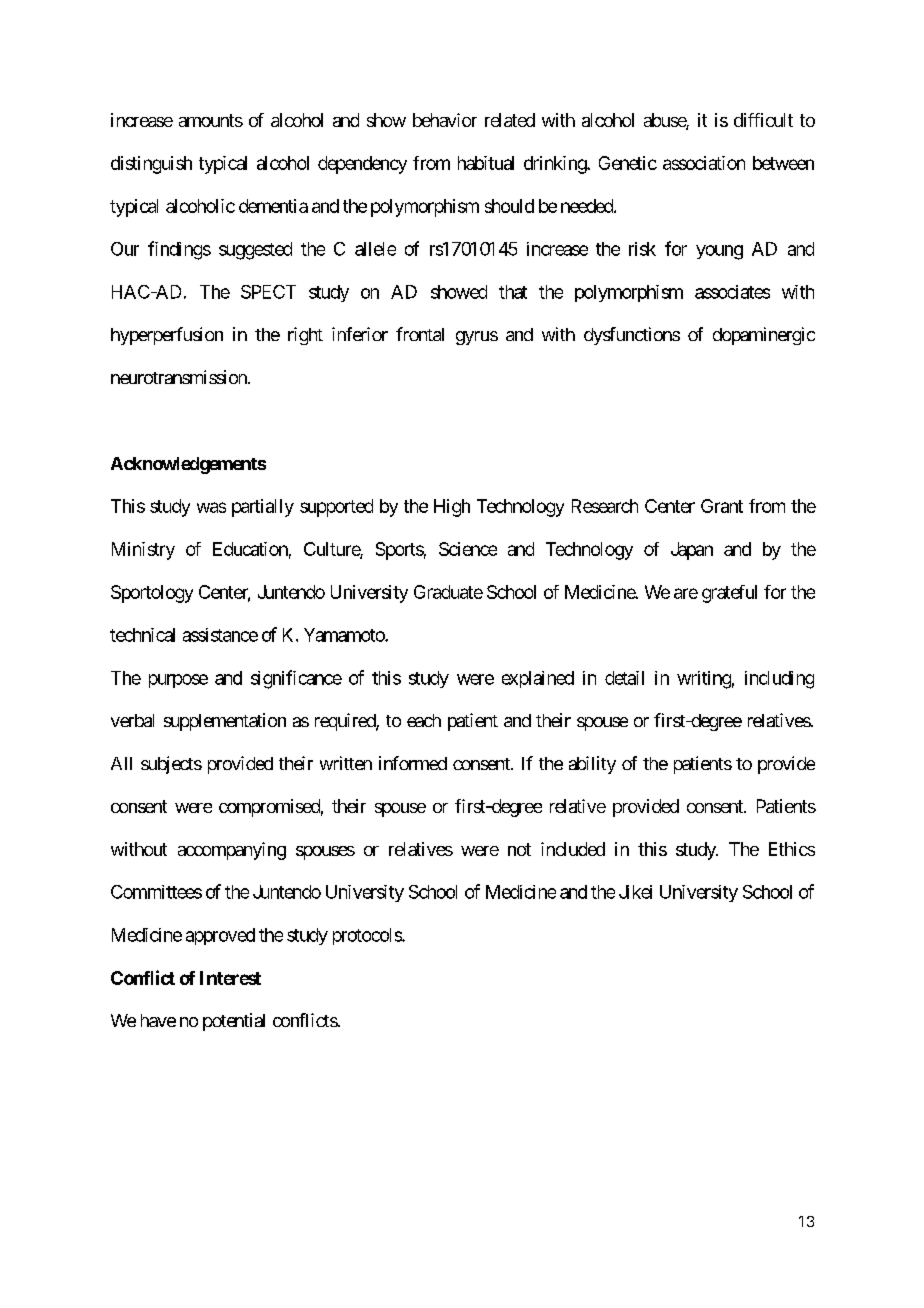 The image size is (924, 1308). I want to click on accompanying, so click(232, 851).
